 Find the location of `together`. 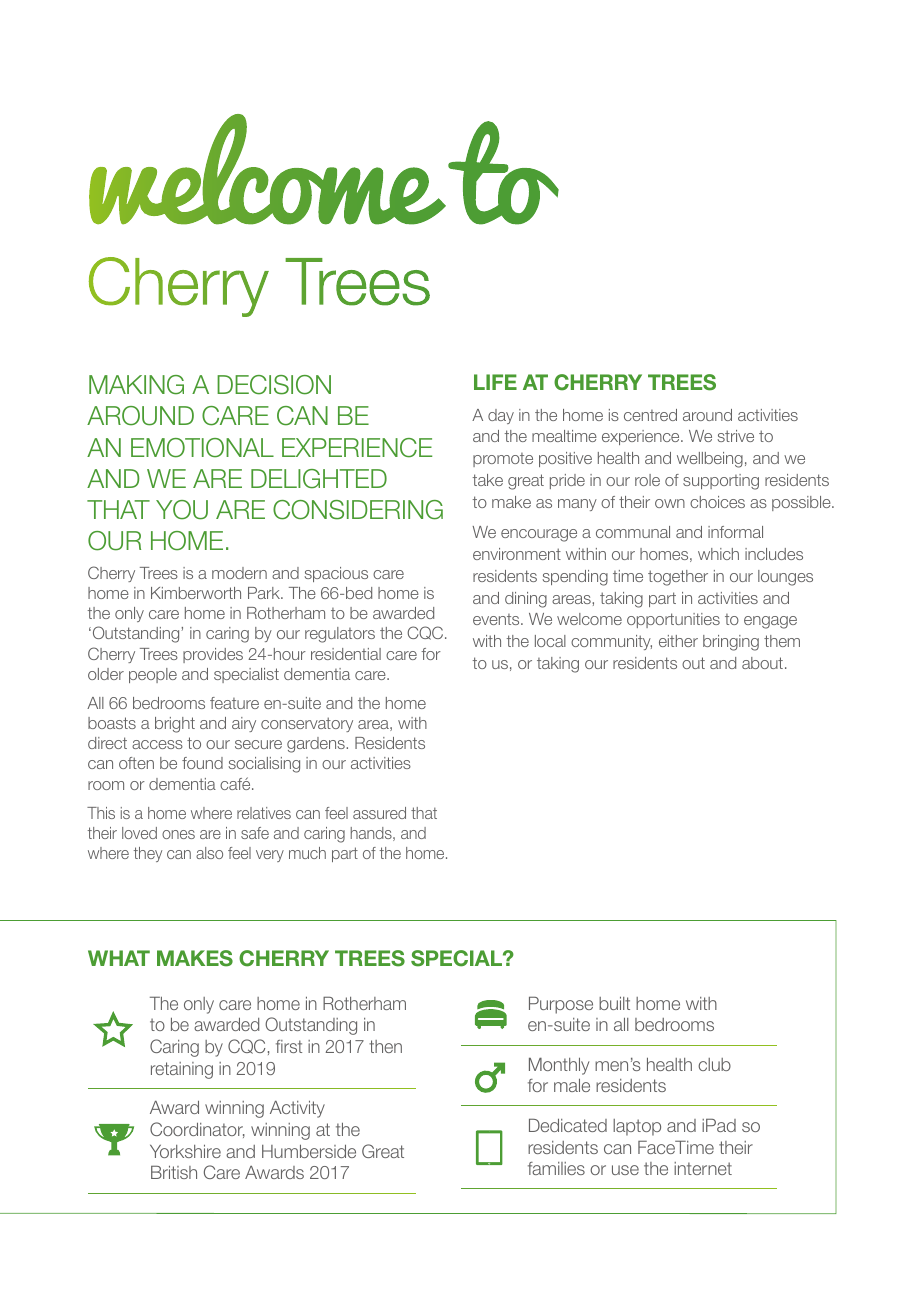

together is located at coordinates (678, 578).
